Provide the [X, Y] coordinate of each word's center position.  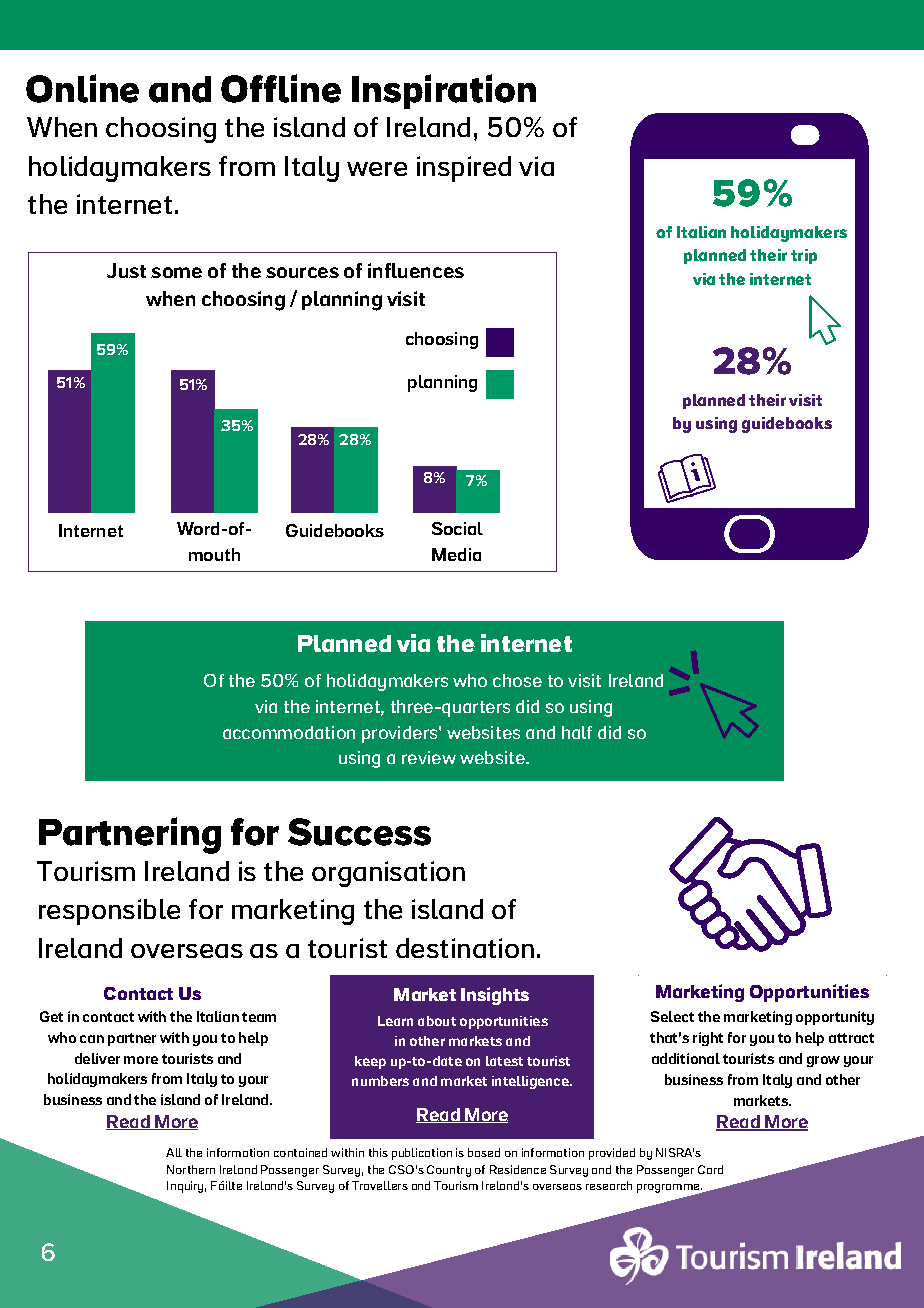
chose [517, 680]
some [176, 272]
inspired [464, 169]
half [577, 732]
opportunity [835, 1018]
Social [457, 528]
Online [82, 88]
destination [465, 948]
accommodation [289, 732]
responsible [109, 912]
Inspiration [444, 91]
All [174, 1152]
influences [416, 270]
